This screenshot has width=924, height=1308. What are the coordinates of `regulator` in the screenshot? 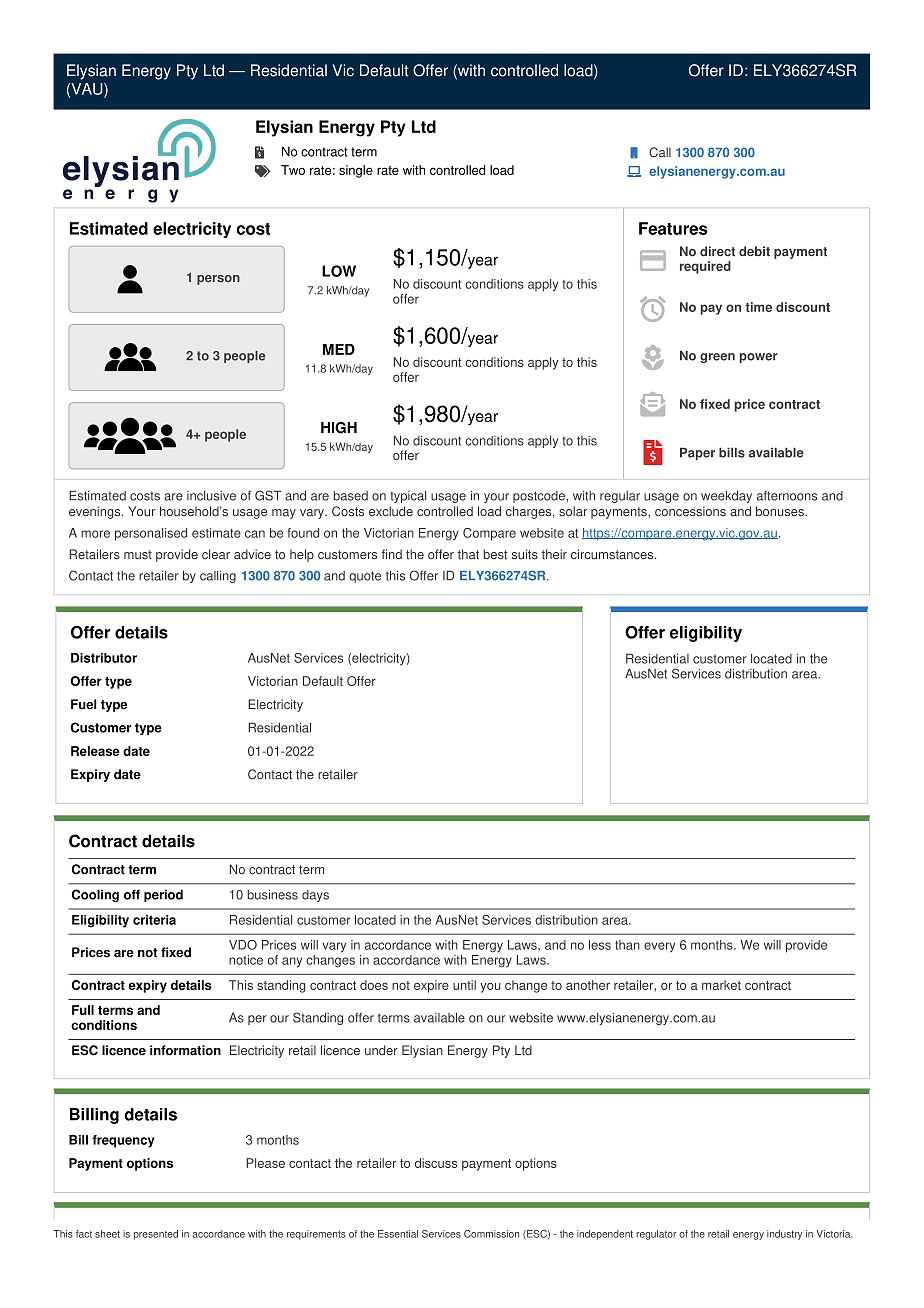 It's located at (656, 1235).
